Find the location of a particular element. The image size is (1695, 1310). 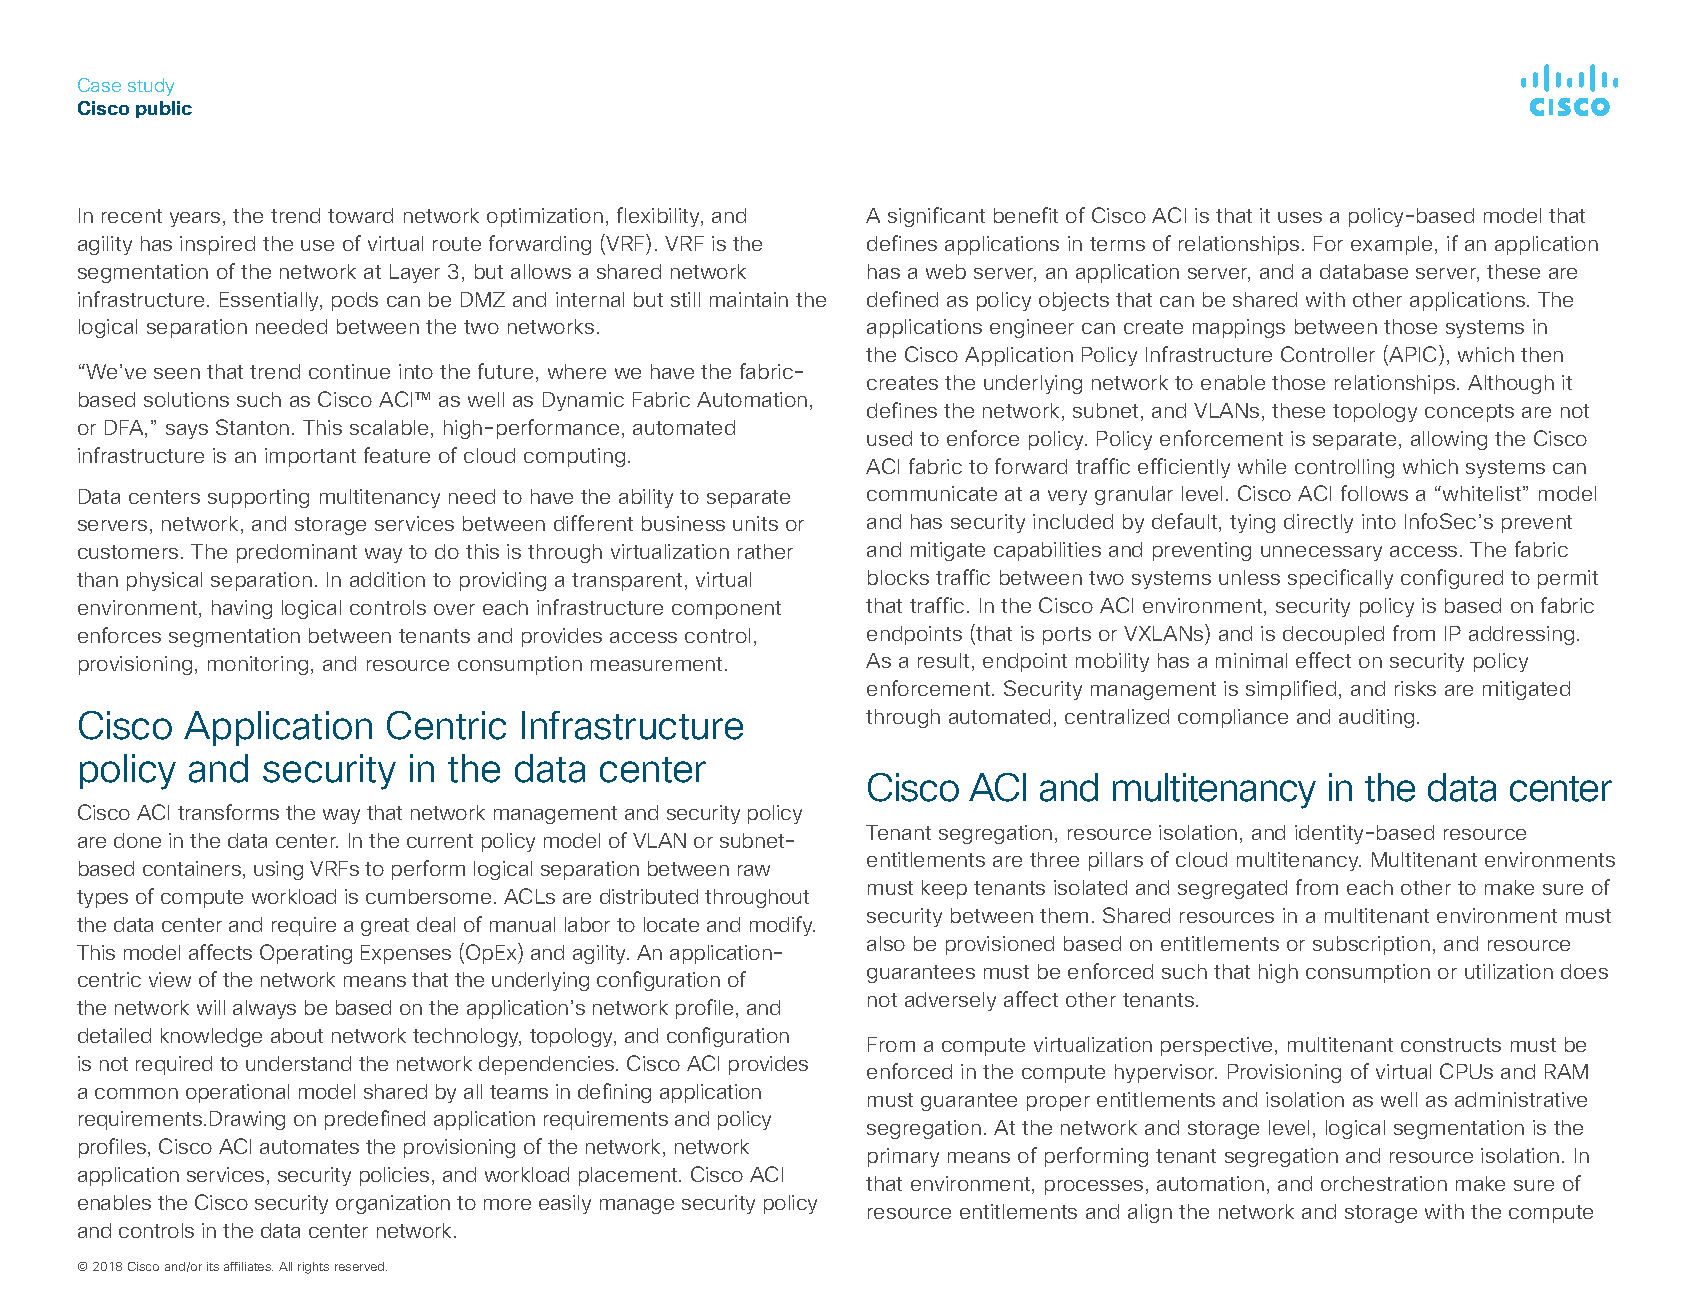

uses is located at coordinates (1300, 217).
